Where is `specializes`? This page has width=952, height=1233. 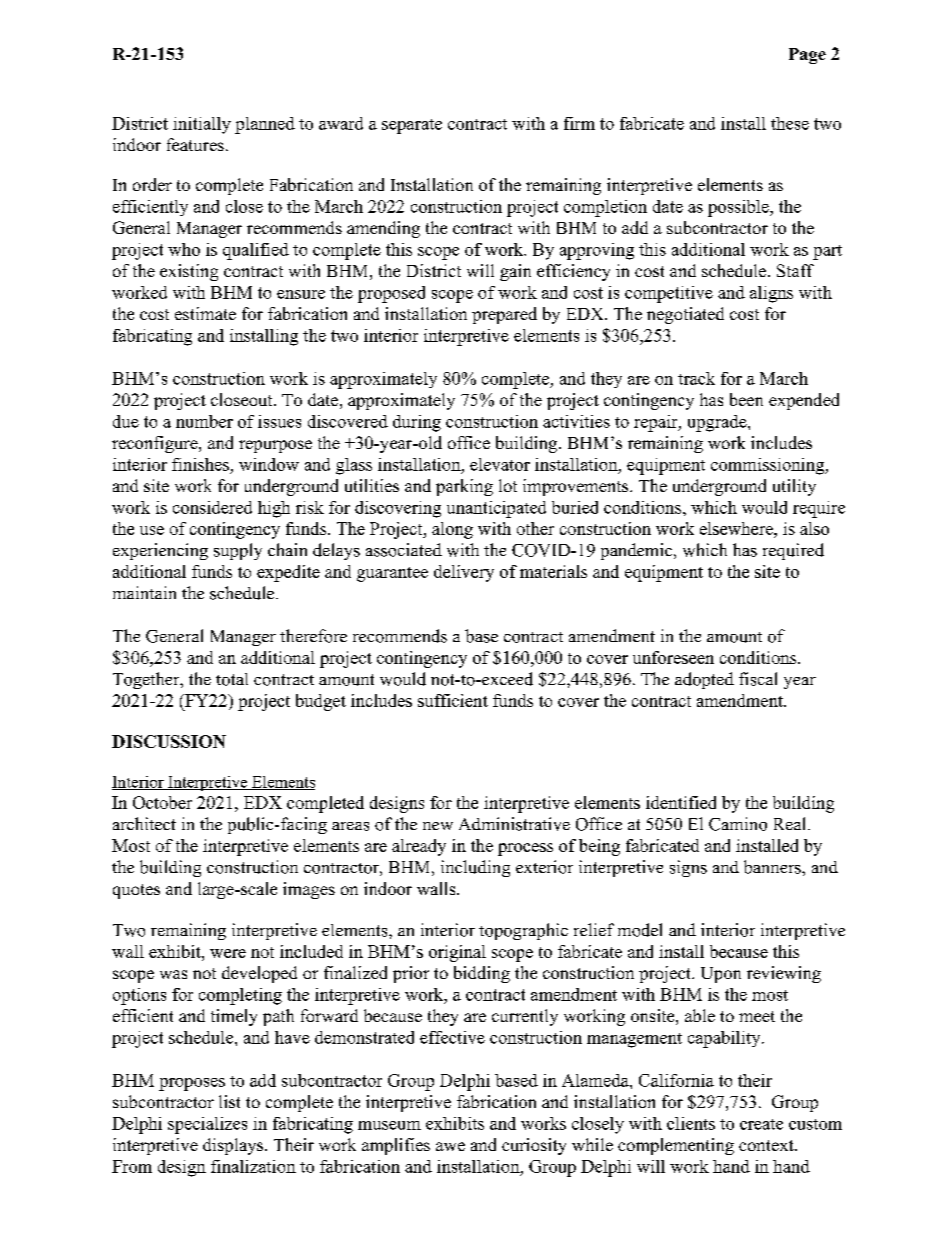
specializes is located at coordinates (207, 1125).
